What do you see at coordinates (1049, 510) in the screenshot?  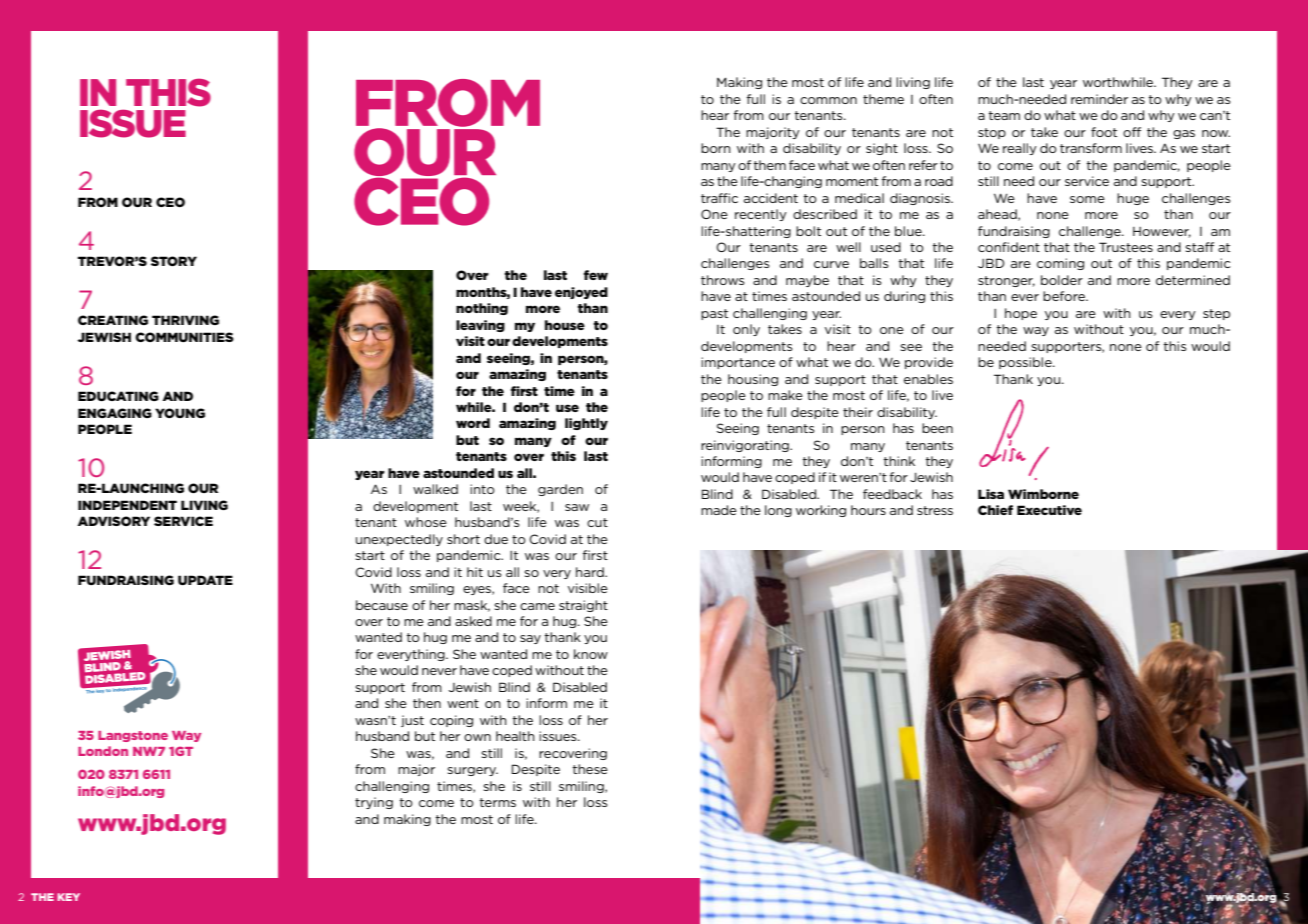 I see `Executive` at bounding box center [1049, 510].
